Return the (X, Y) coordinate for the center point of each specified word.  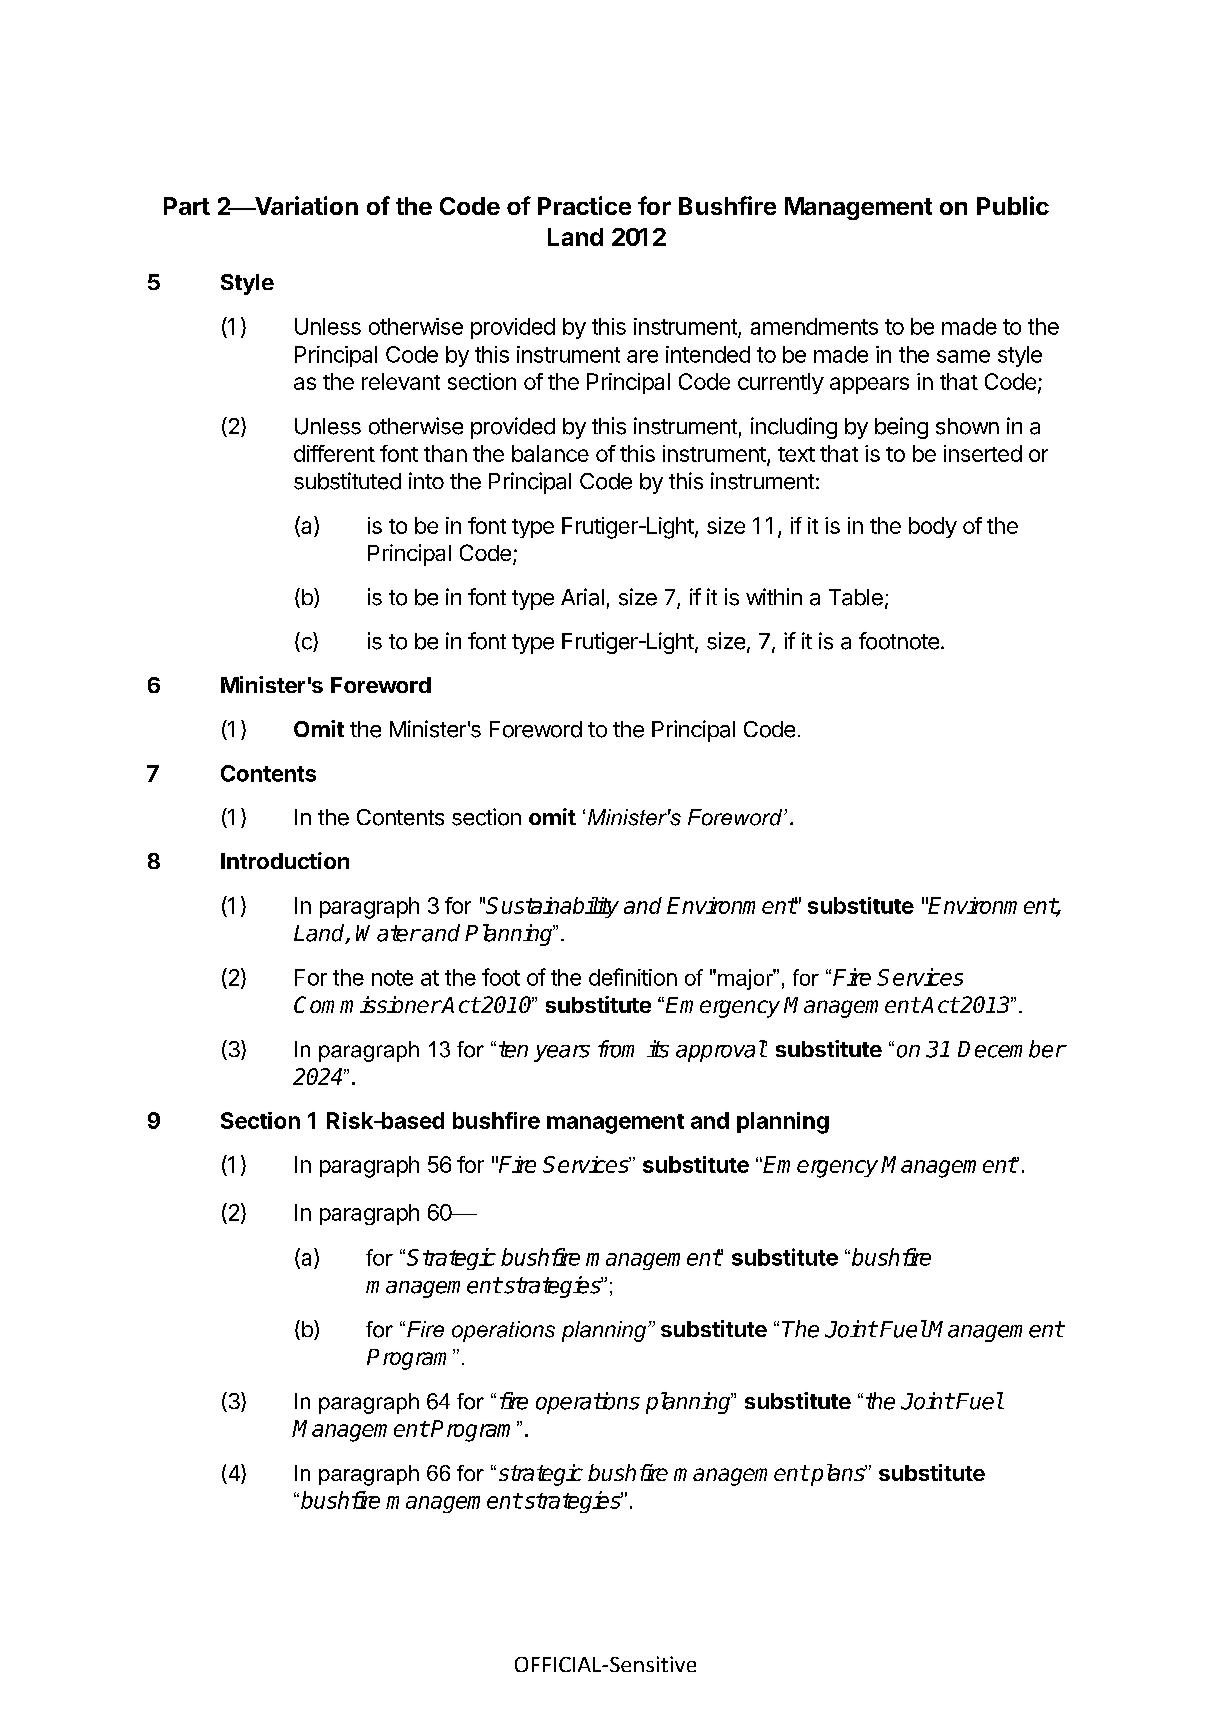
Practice (584, 205)
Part (187, 206)
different (334, 453)
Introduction (285, 860)
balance (550, 453)
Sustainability (552, 907)
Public (1013, 205)
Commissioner (367, 1004)
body (933, 527)
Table (856, 597)
